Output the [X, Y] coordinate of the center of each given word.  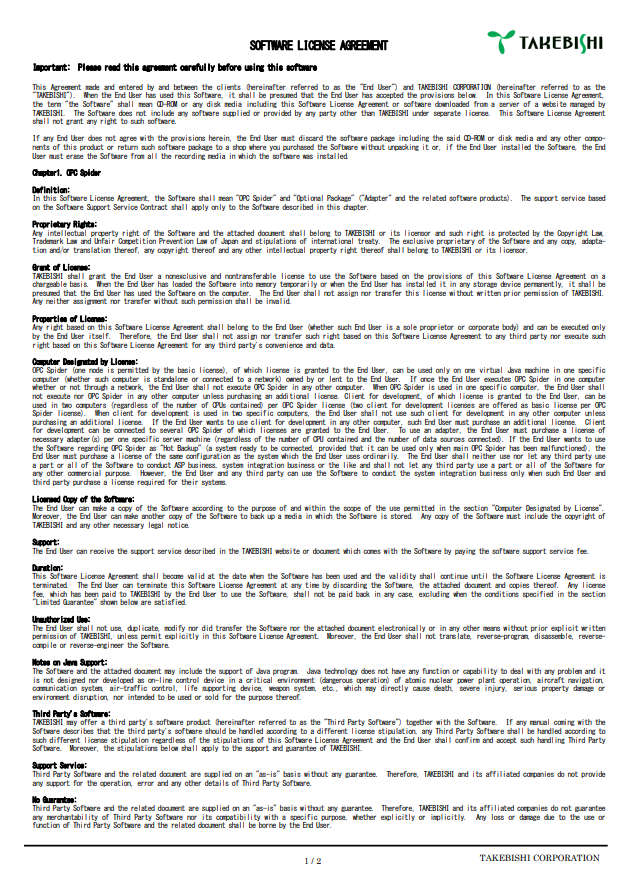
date [239, 576]
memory [266, 286]
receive [102, 551]
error [145, 783]
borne [266, 824]
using [254, 67]
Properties [50, 320]
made [92, 87]
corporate [483, 329]
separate [447, 113]
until [479, 576]
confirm [467, 738]
